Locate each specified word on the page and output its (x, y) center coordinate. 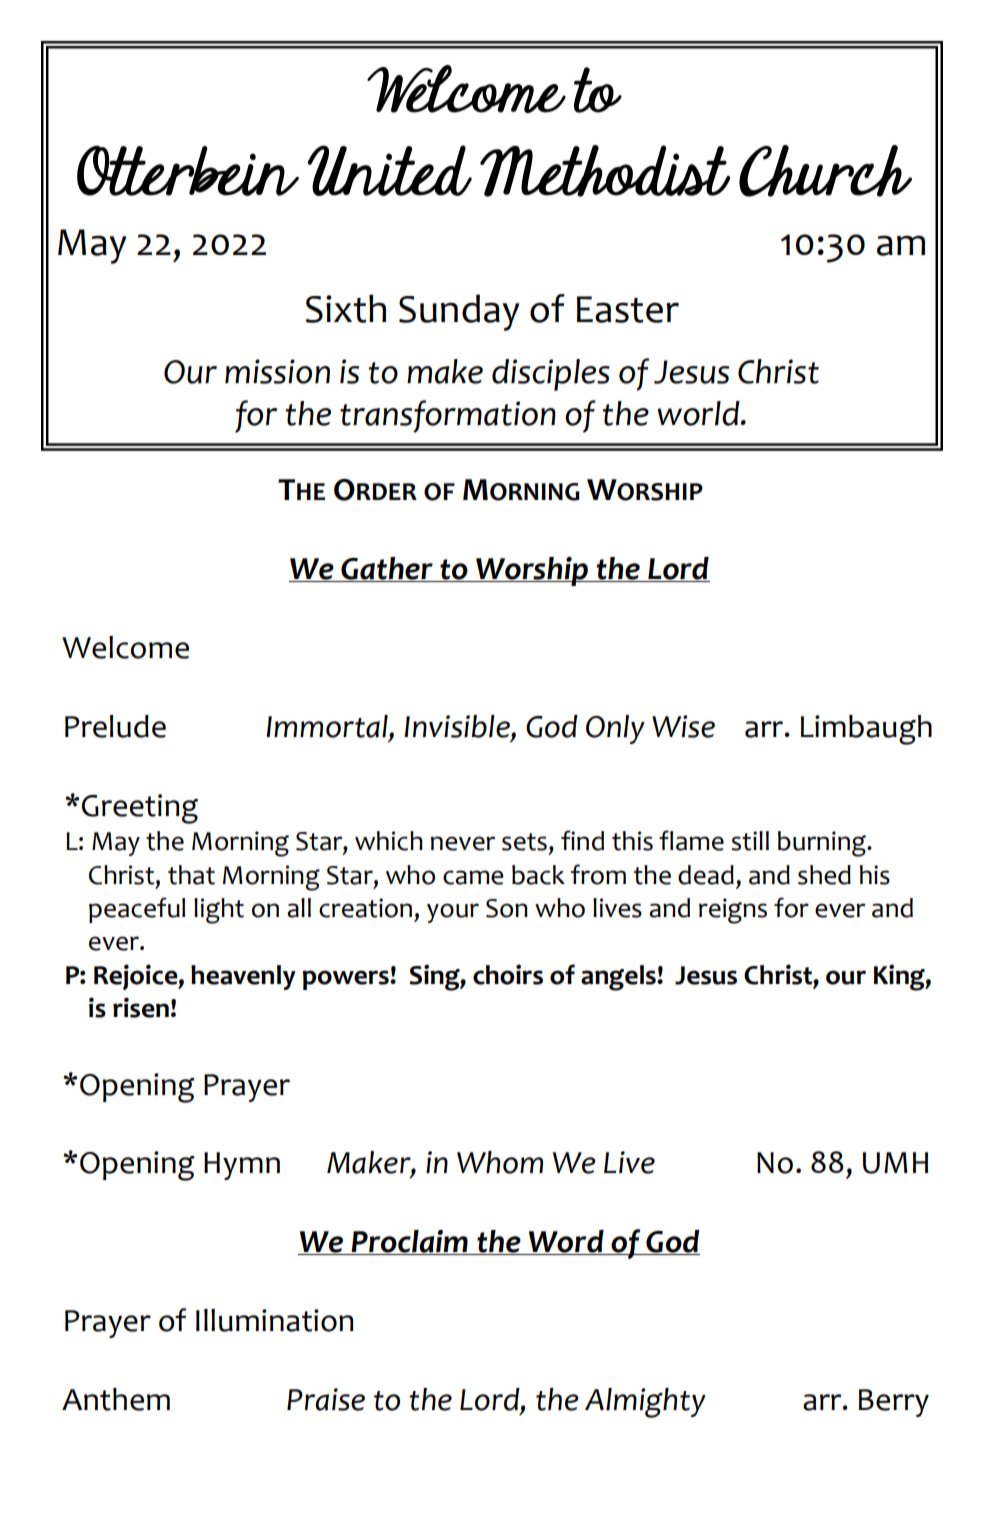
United (389, 170)
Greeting (139, 809)
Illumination (274, 1320)
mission (277, 371)
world (699, 413)
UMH (895, 1163)
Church (825, 171)
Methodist (605, 171)
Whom (500, 1162)
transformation (448, 416)
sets (524, 842)
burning (823, 844)
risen (141, 1007)
